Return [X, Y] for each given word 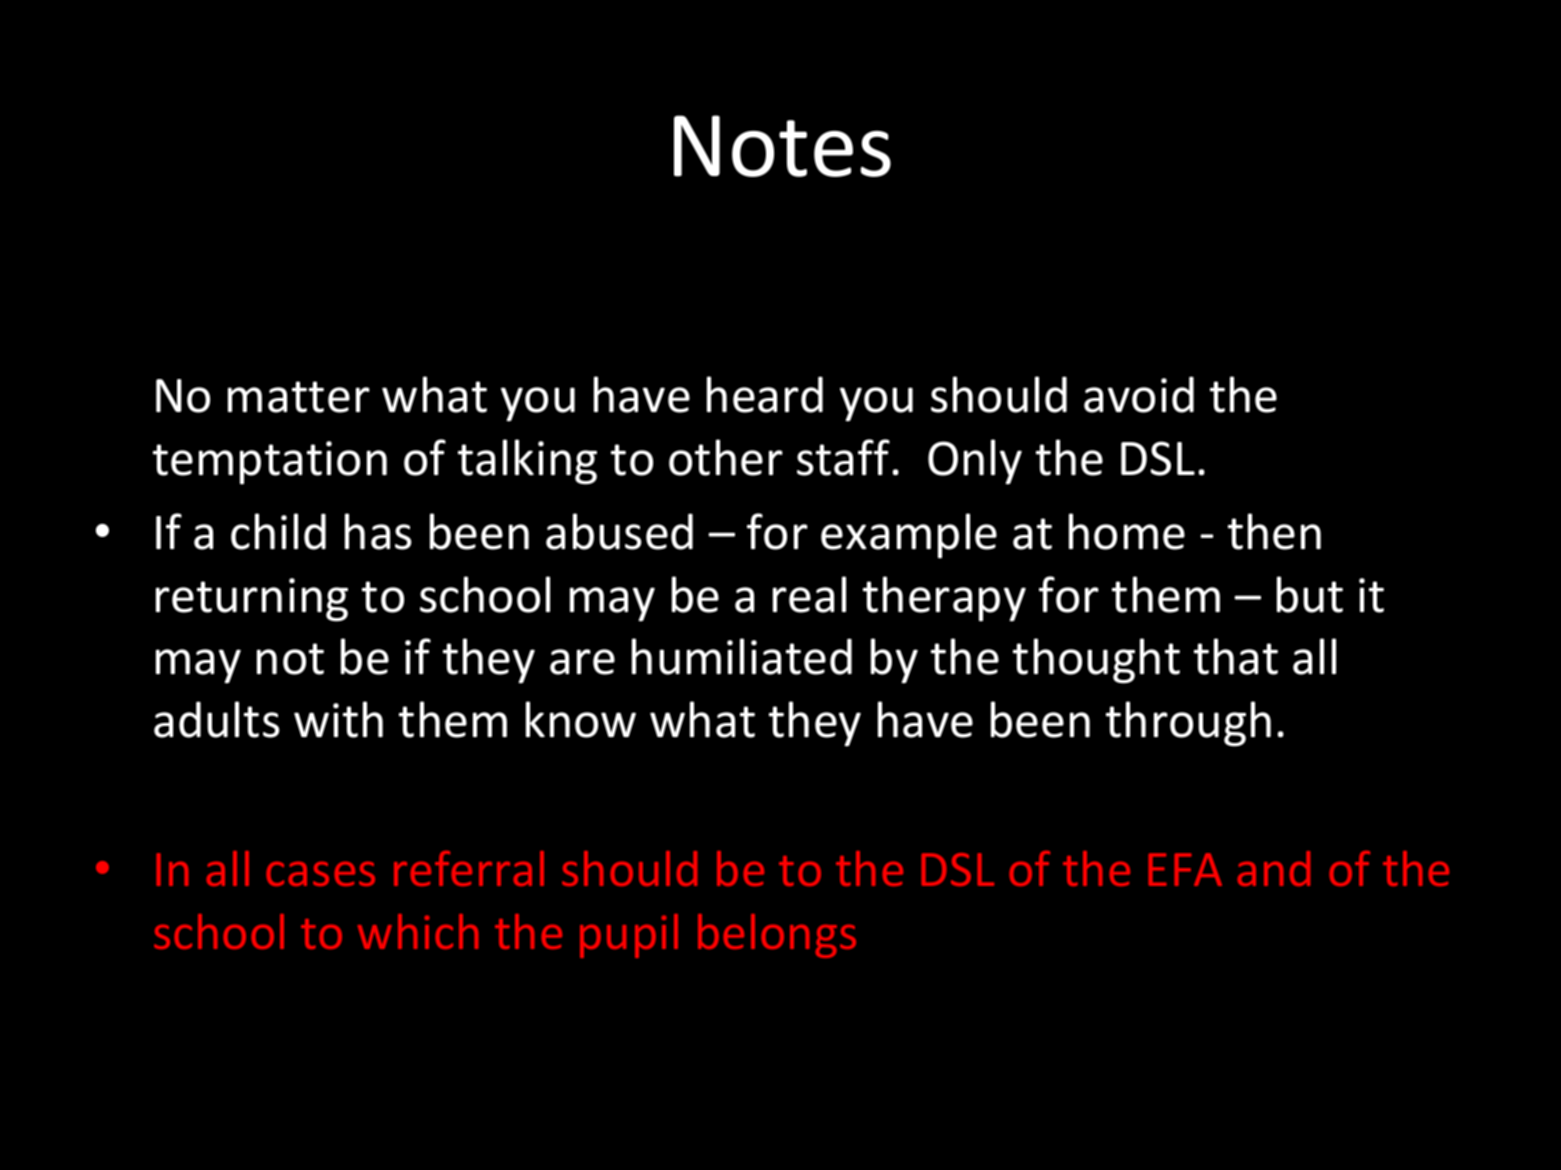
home [1127, 531]
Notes [782, 146]
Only [975, 462]
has [378, 531]
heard [765, 394]
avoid [1139, 394]
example [909, 536]
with [338, 719]
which [418, 931]
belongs [777, 936]
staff [843, 457]
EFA [1185, 869]
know [581, 719]
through [1188, 724]
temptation [270, 463]
